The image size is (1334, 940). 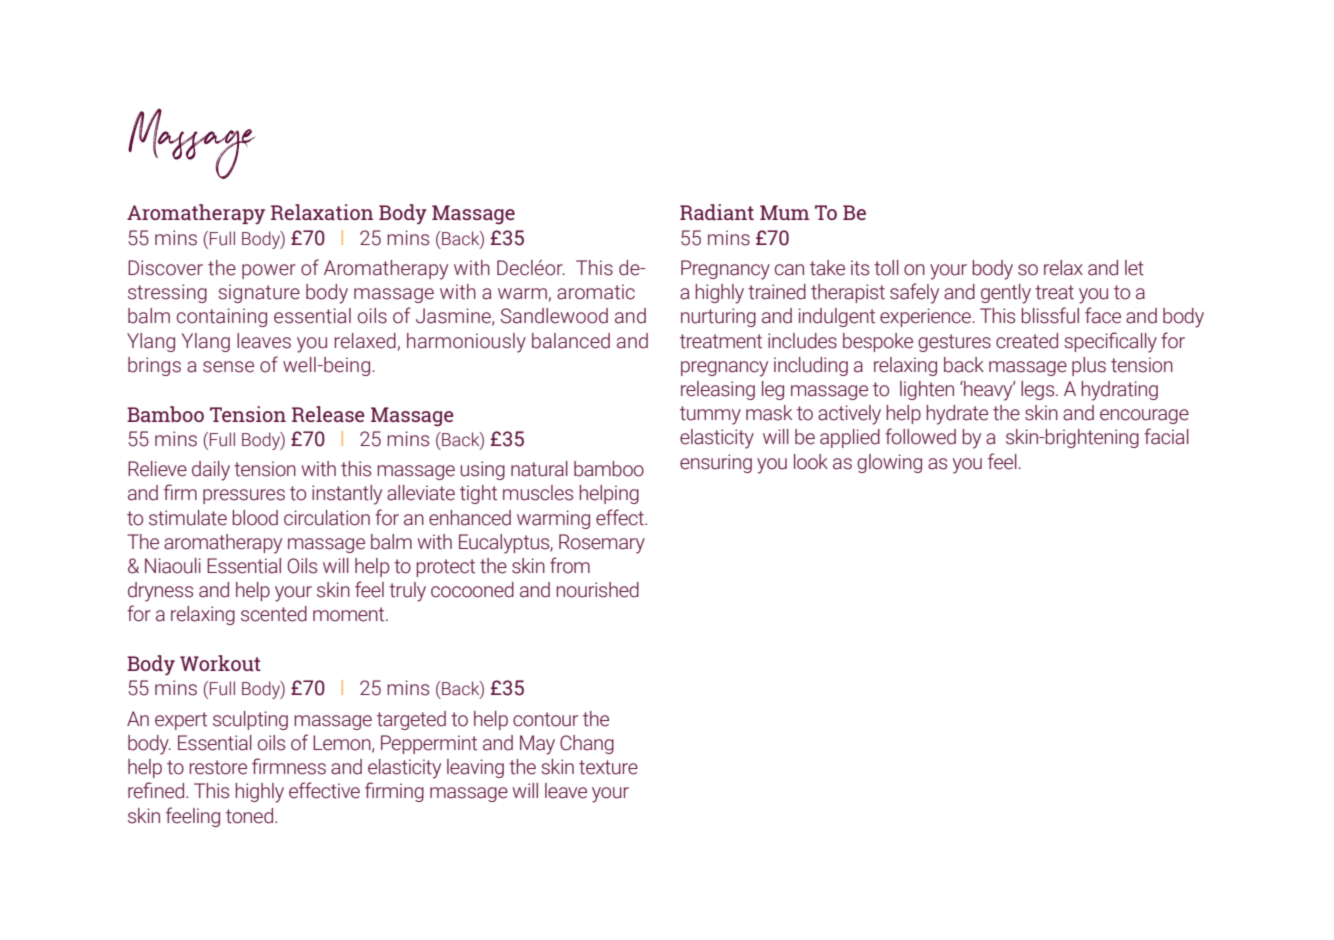 What do you see at coordinates (608, 767) in the screenshot?
I see `texture` at bounding box center [608, 767].
